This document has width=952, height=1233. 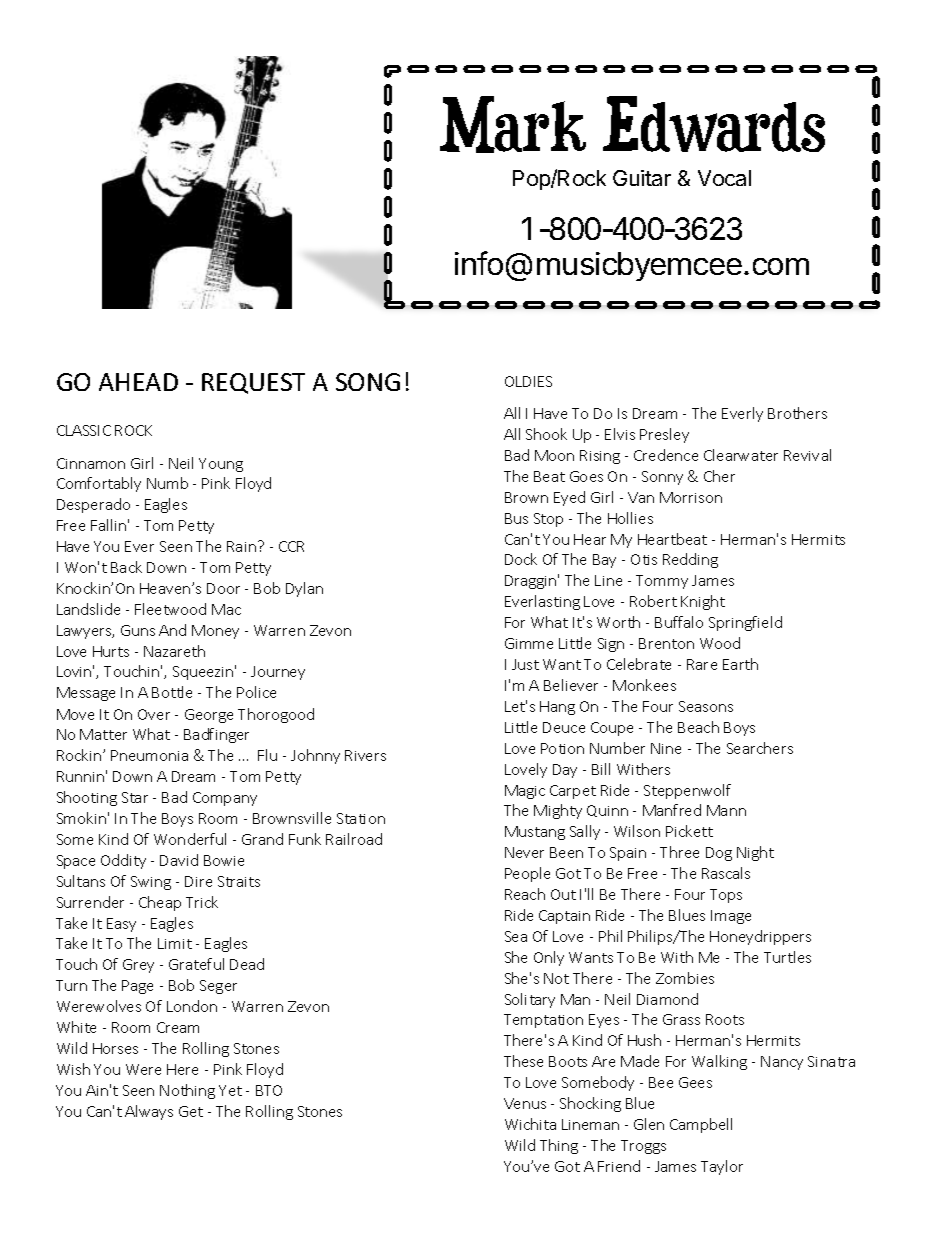 What do you see at coordinates (138, 382) in the document?
I see `AHEAD` at bounding box center [138, 382].
